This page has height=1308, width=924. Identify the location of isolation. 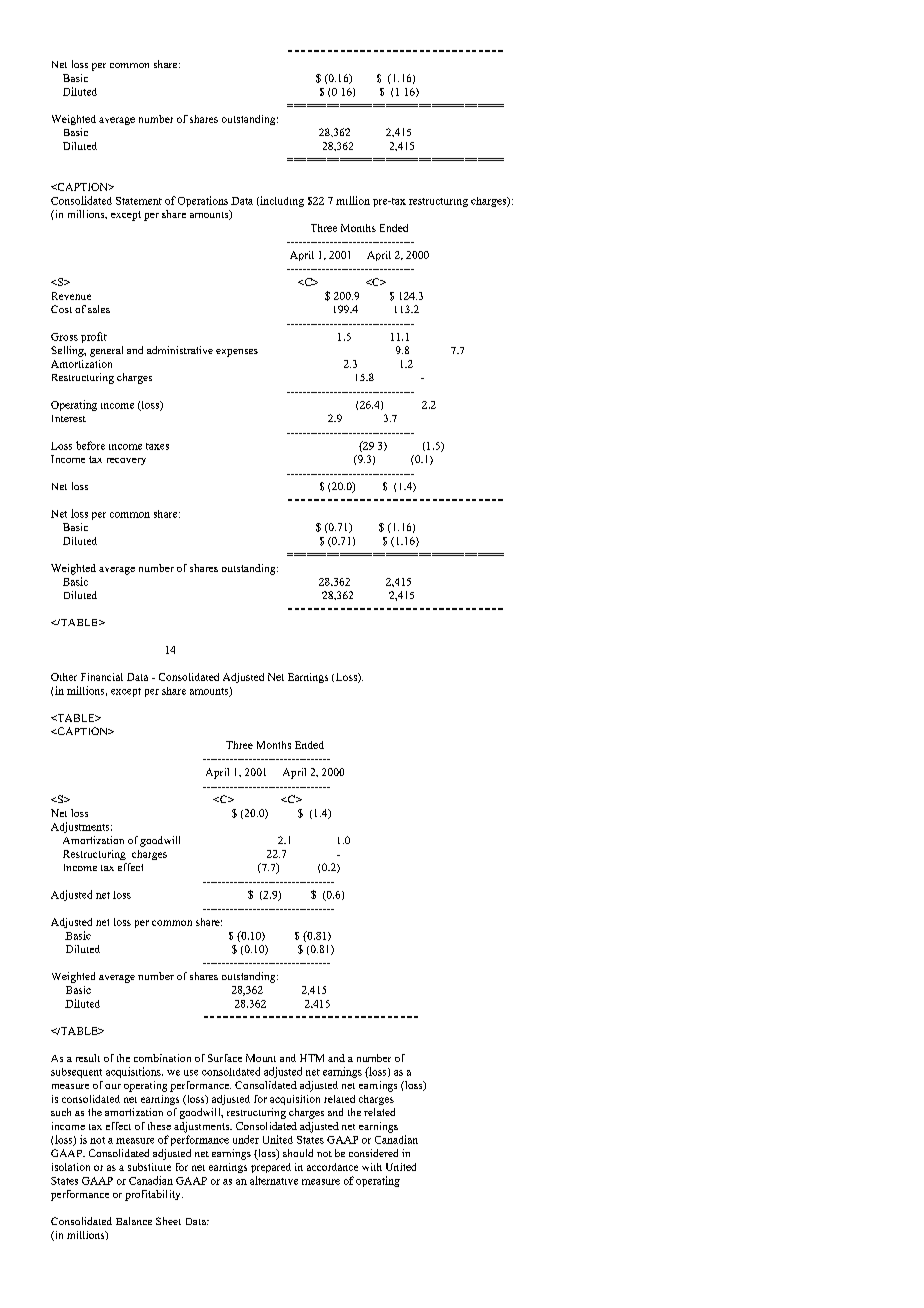
(71, 1167).
